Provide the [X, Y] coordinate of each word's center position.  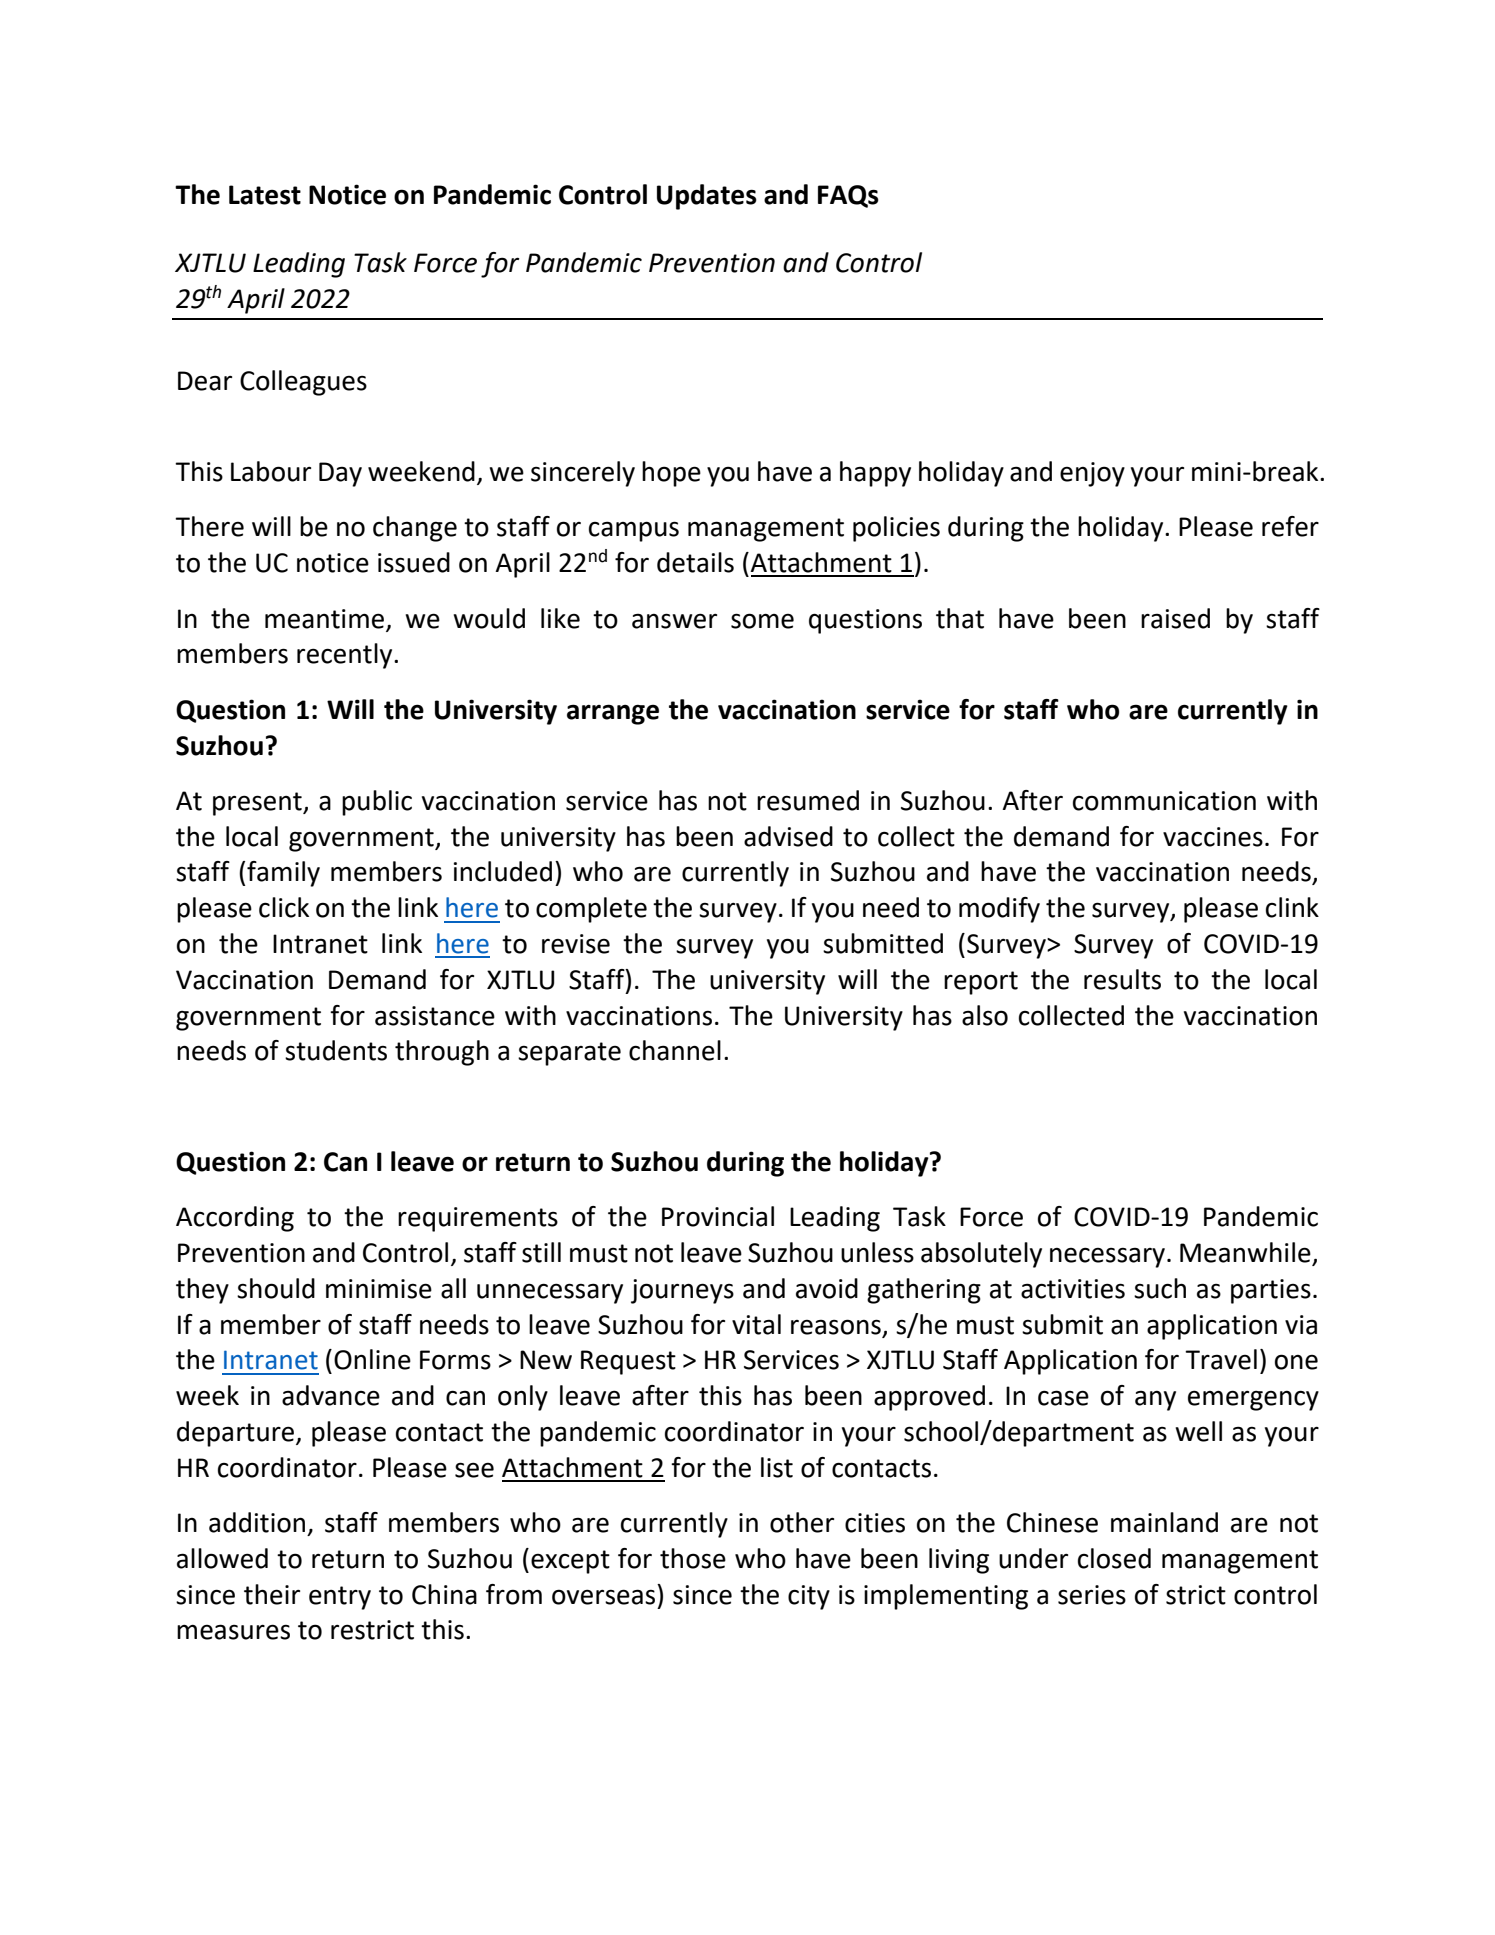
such [1160, 1288]
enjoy [1092, 474]
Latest [265, 195]
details [695, 562]
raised [1175, 618]
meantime [324, 619]
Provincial [718, 1216]
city [809, 1597]
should [276, 1288]
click [284, 907]
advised [788, 836]
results [1122, 979]
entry [340, 1598]
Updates [707, 197]
